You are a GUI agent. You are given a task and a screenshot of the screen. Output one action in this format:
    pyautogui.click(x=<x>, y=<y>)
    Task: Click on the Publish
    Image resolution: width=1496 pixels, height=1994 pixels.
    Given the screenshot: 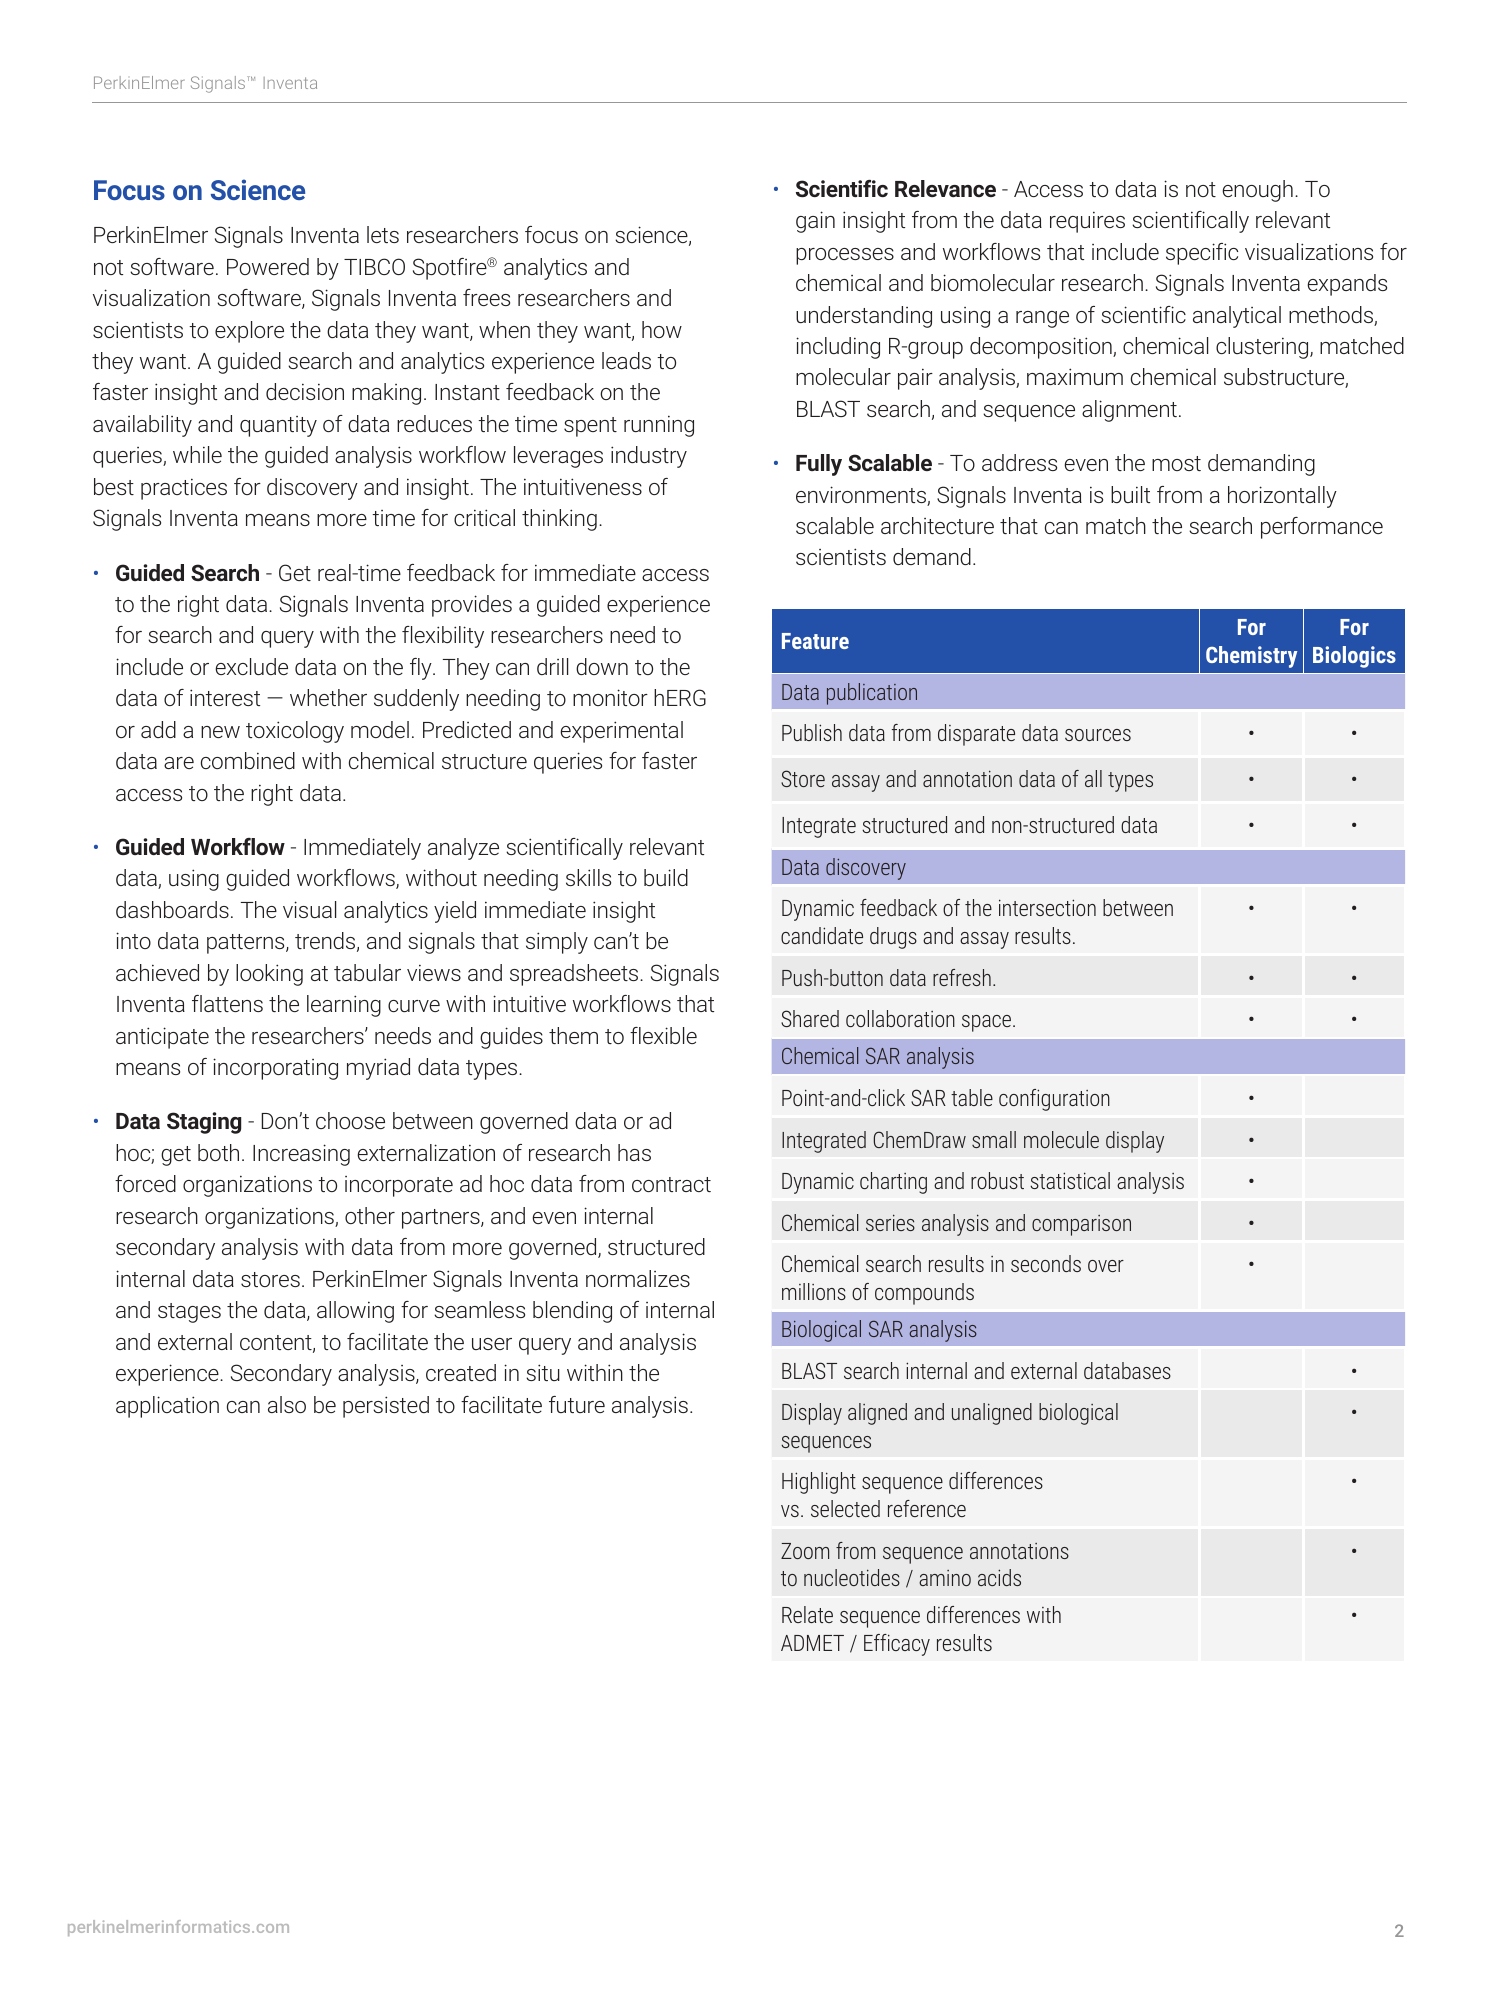 What is the action you would take?
    pyautogui.click(x=812, y=732)
